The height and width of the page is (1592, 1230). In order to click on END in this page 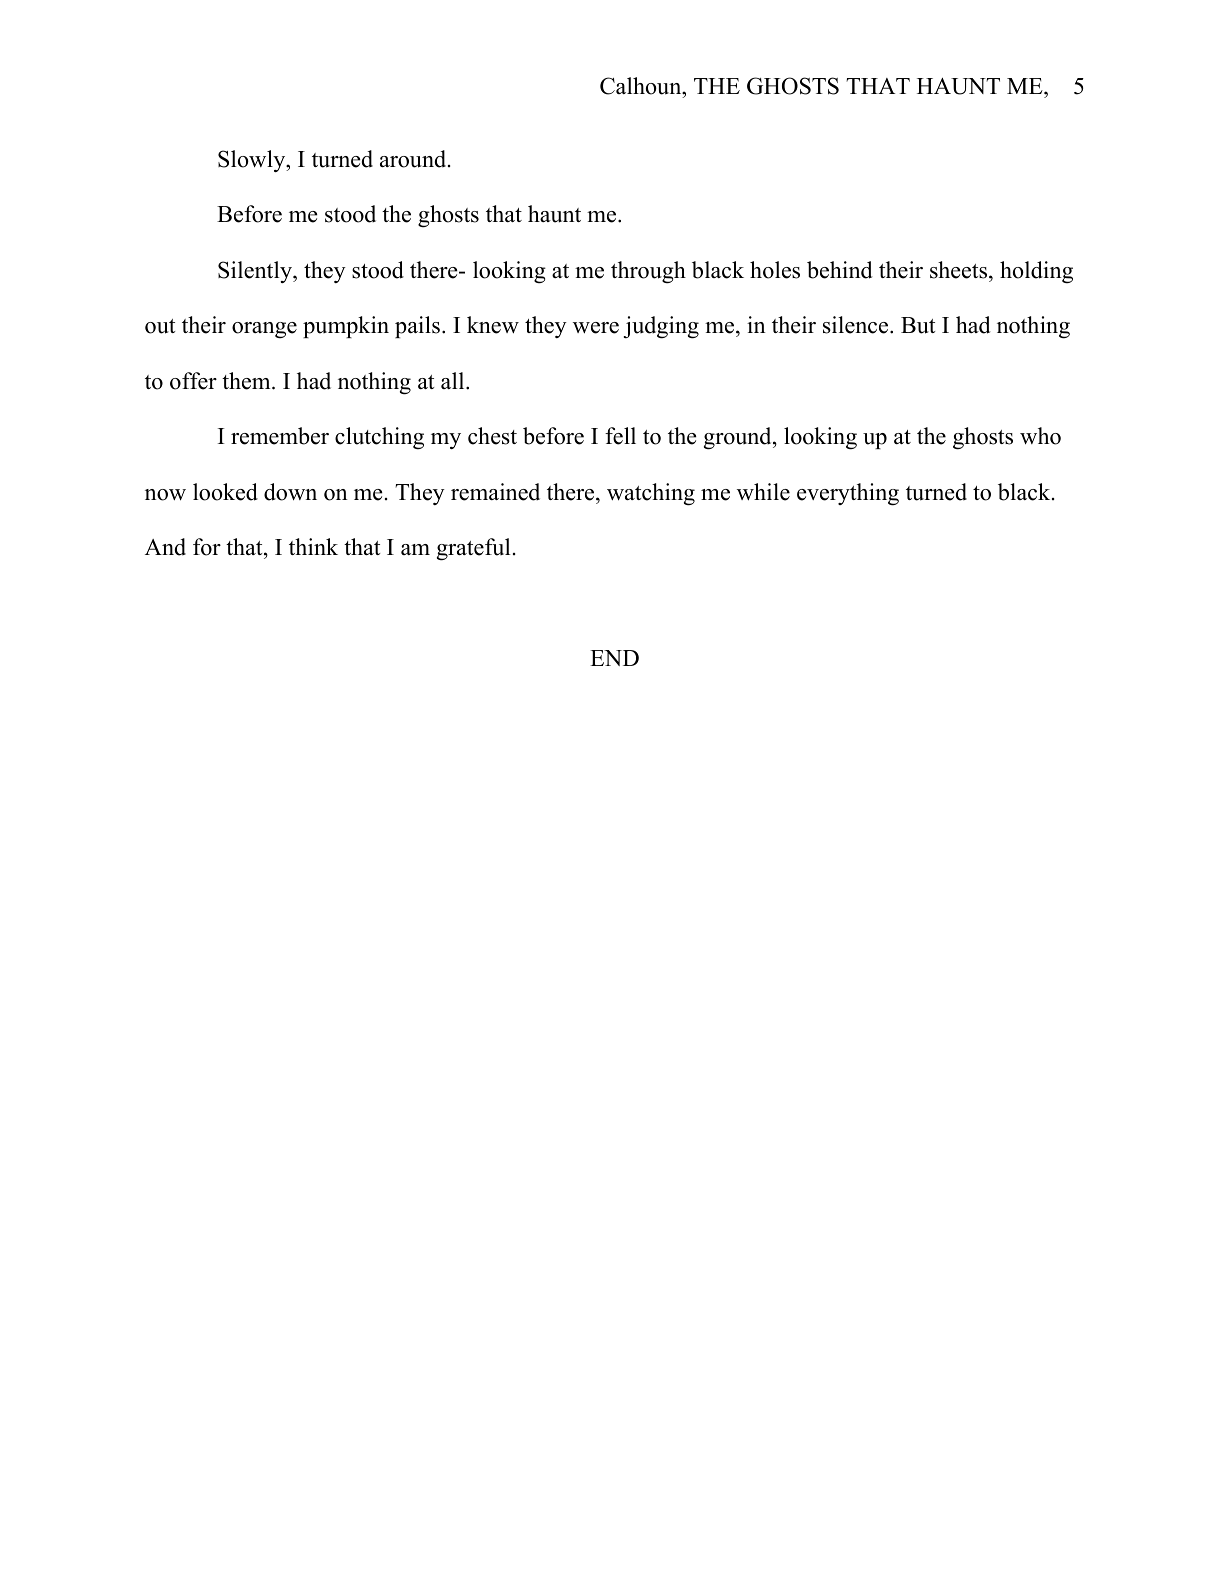, I will do `click(614, 658)`.
